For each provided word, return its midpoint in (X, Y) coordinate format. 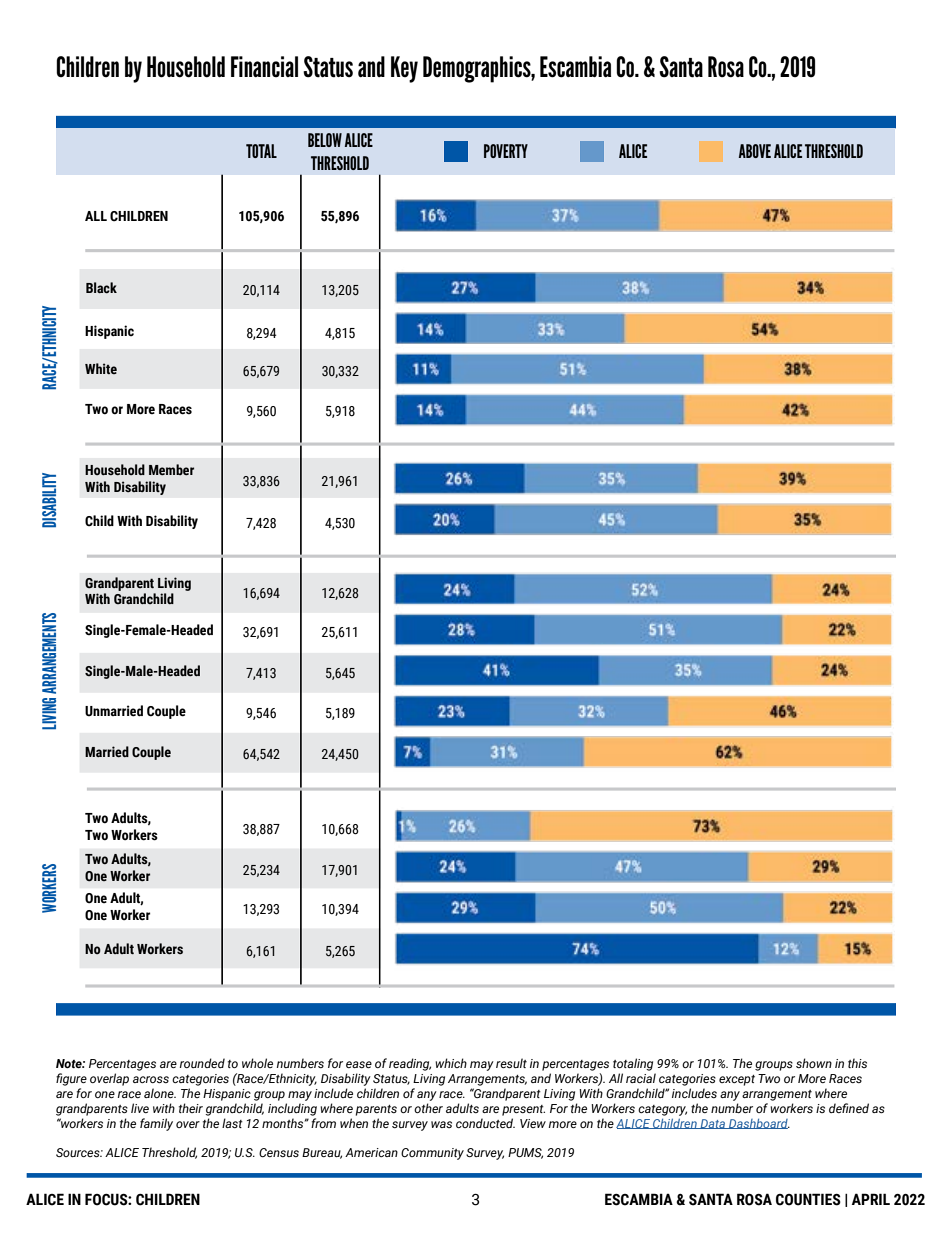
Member (171, 470)
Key (404, 69)
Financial (264, 66)
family (156, 1124)
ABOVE (755, 151)
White (101, 368)
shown (814, 1063)
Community (432, 1154)
